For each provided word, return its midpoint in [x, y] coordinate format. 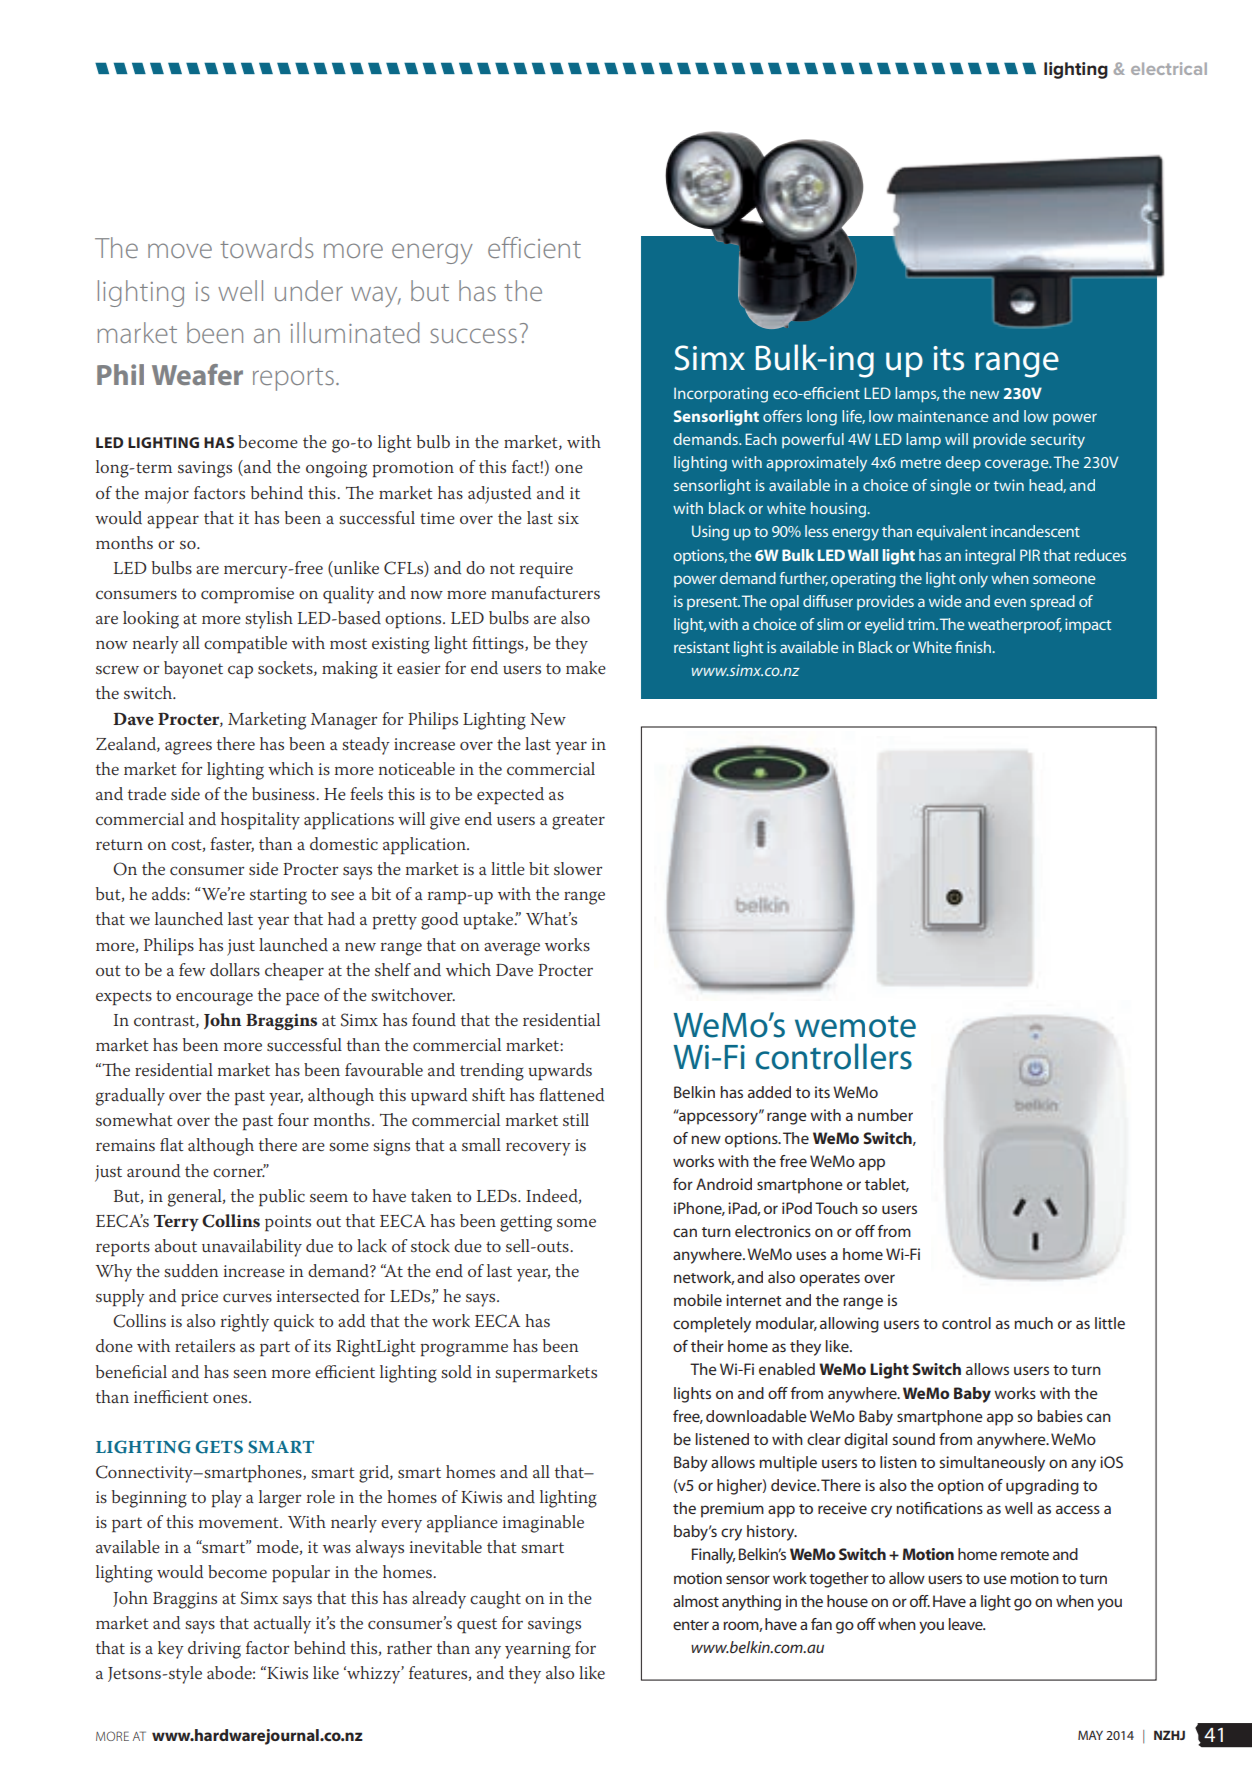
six [568, 518]
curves [247, 1298]
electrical [1169, 68]
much [1033, 1323]
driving [214, 1650]
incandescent [1035, 531]
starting [278, 896]
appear [173, 522]
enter [691, 1625]
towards [266, 247]
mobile [698, 1300]
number [885, 1115]
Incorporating [721, 395]
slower [578, 868]
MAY [1090, 1735]
